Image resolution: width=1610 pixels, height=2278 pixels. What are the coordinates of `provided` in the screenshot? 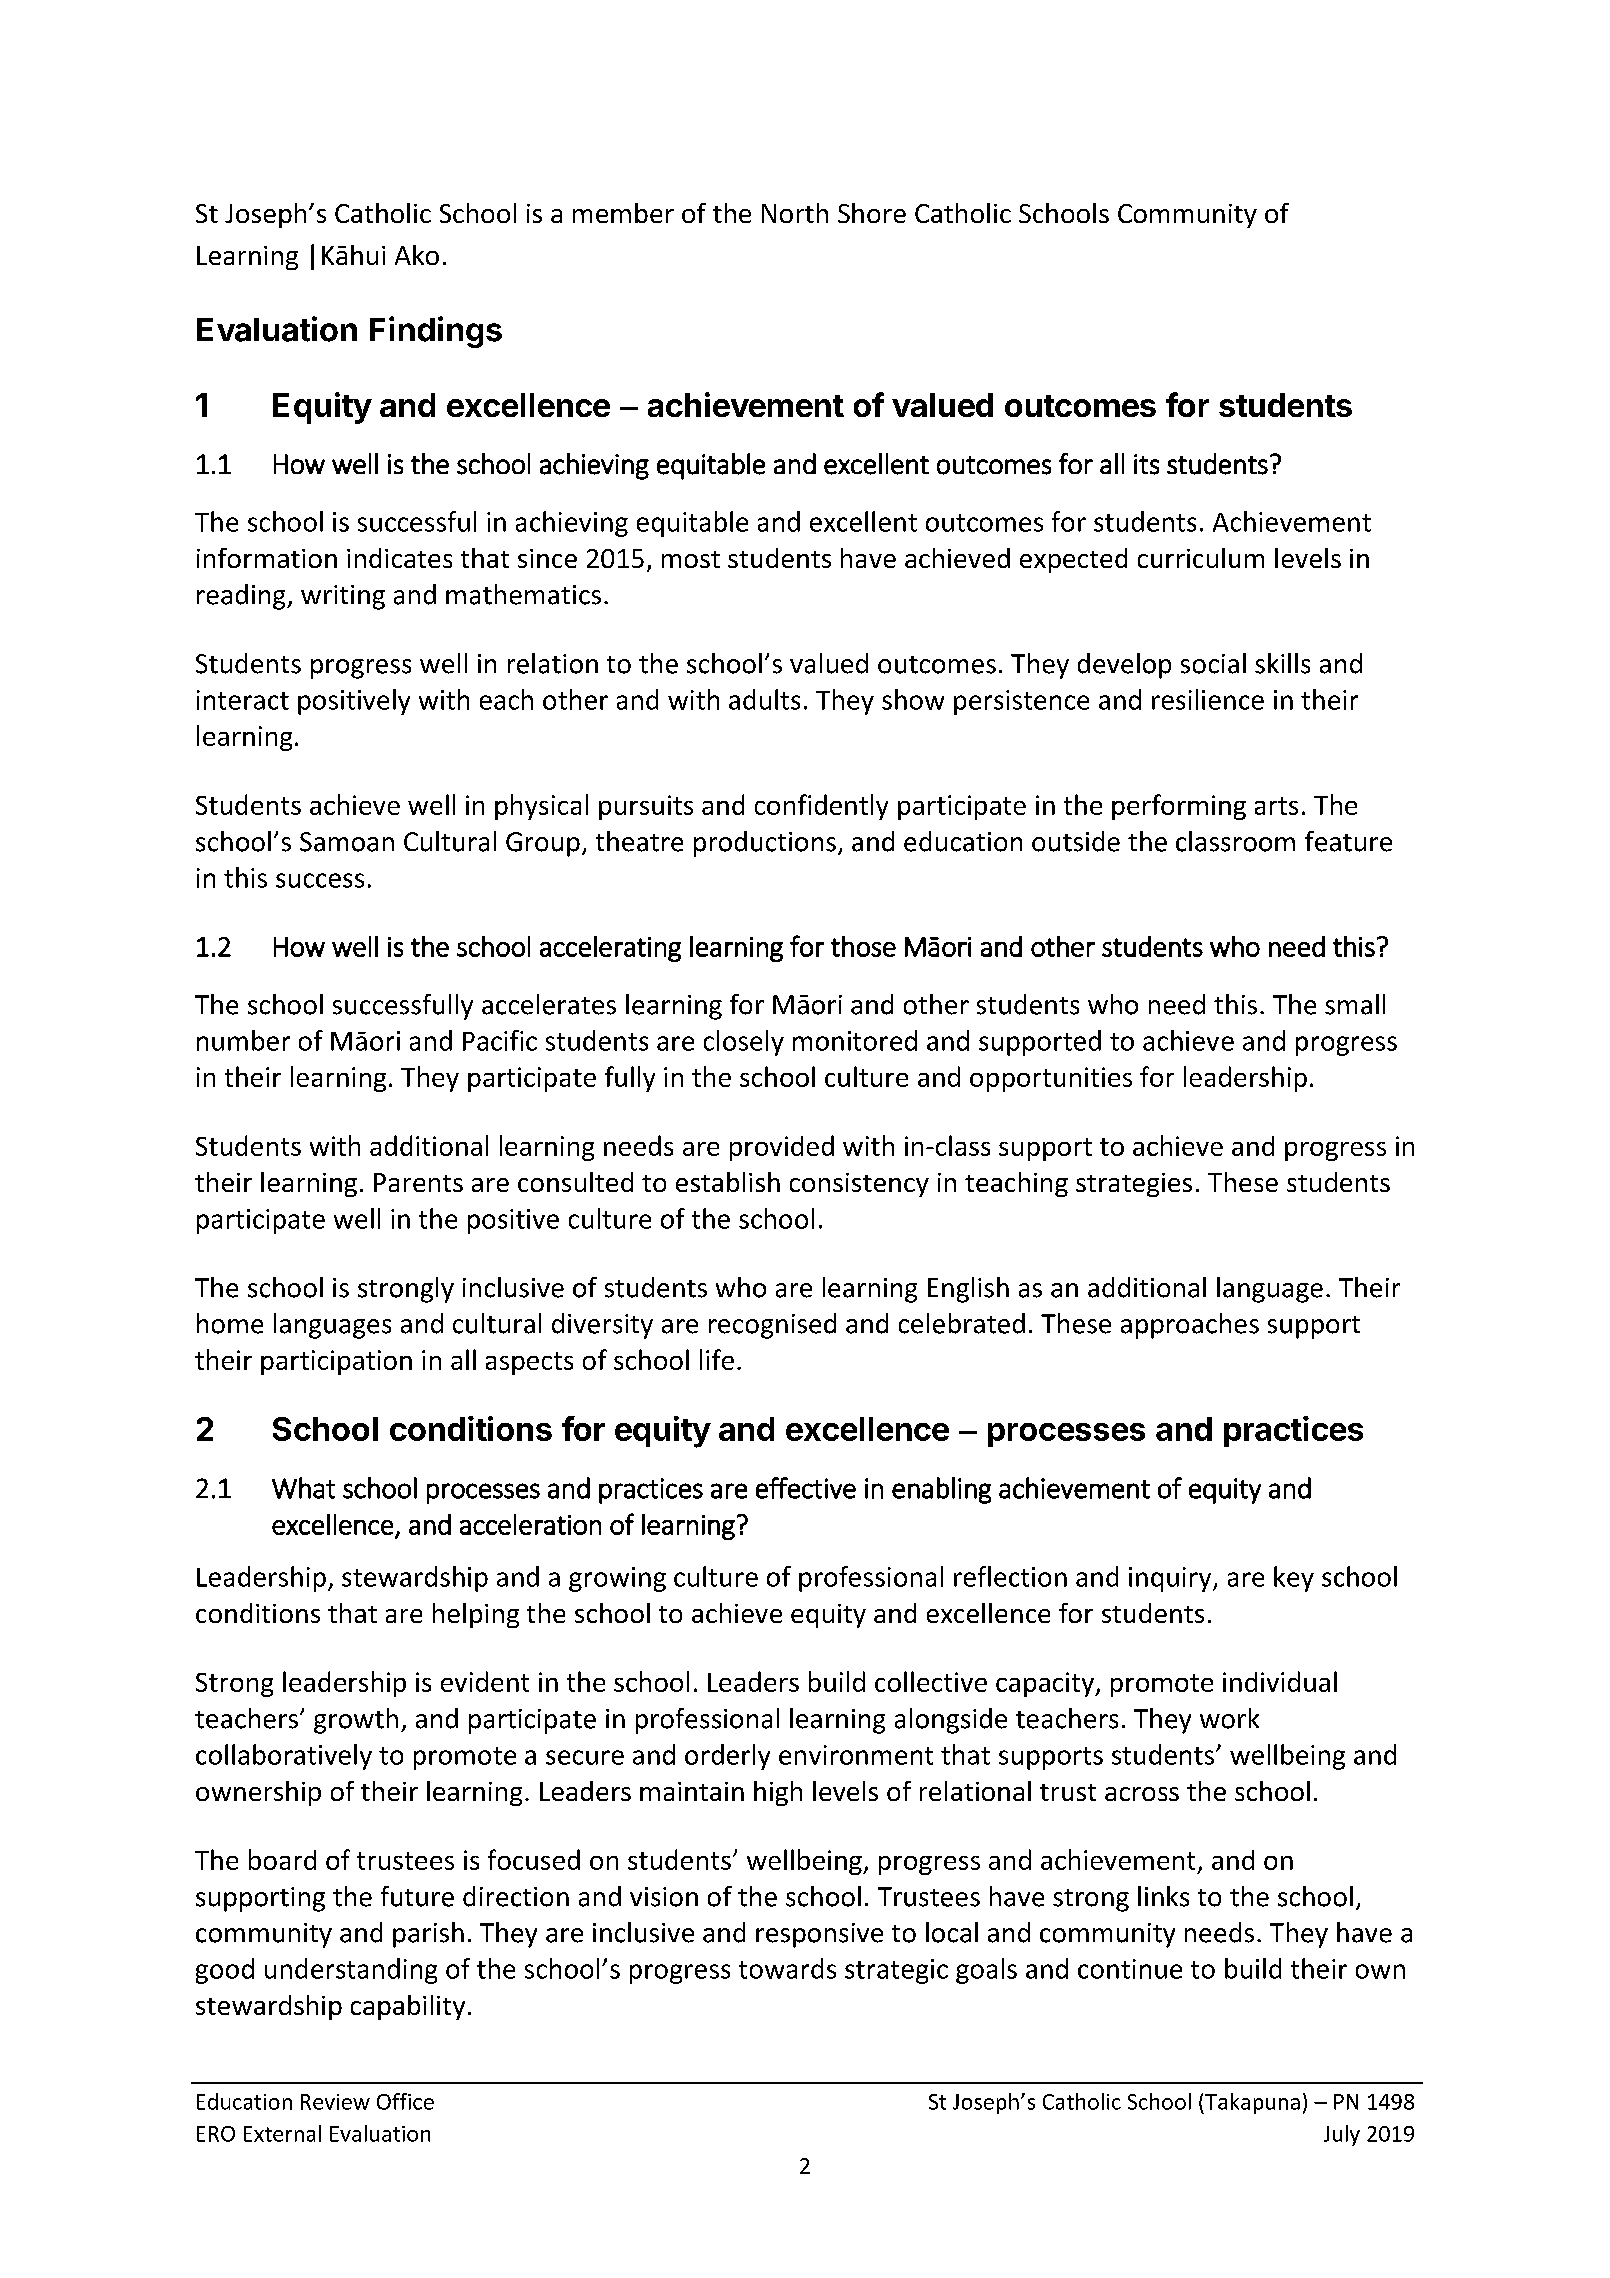 It's located at (782, 1148).
